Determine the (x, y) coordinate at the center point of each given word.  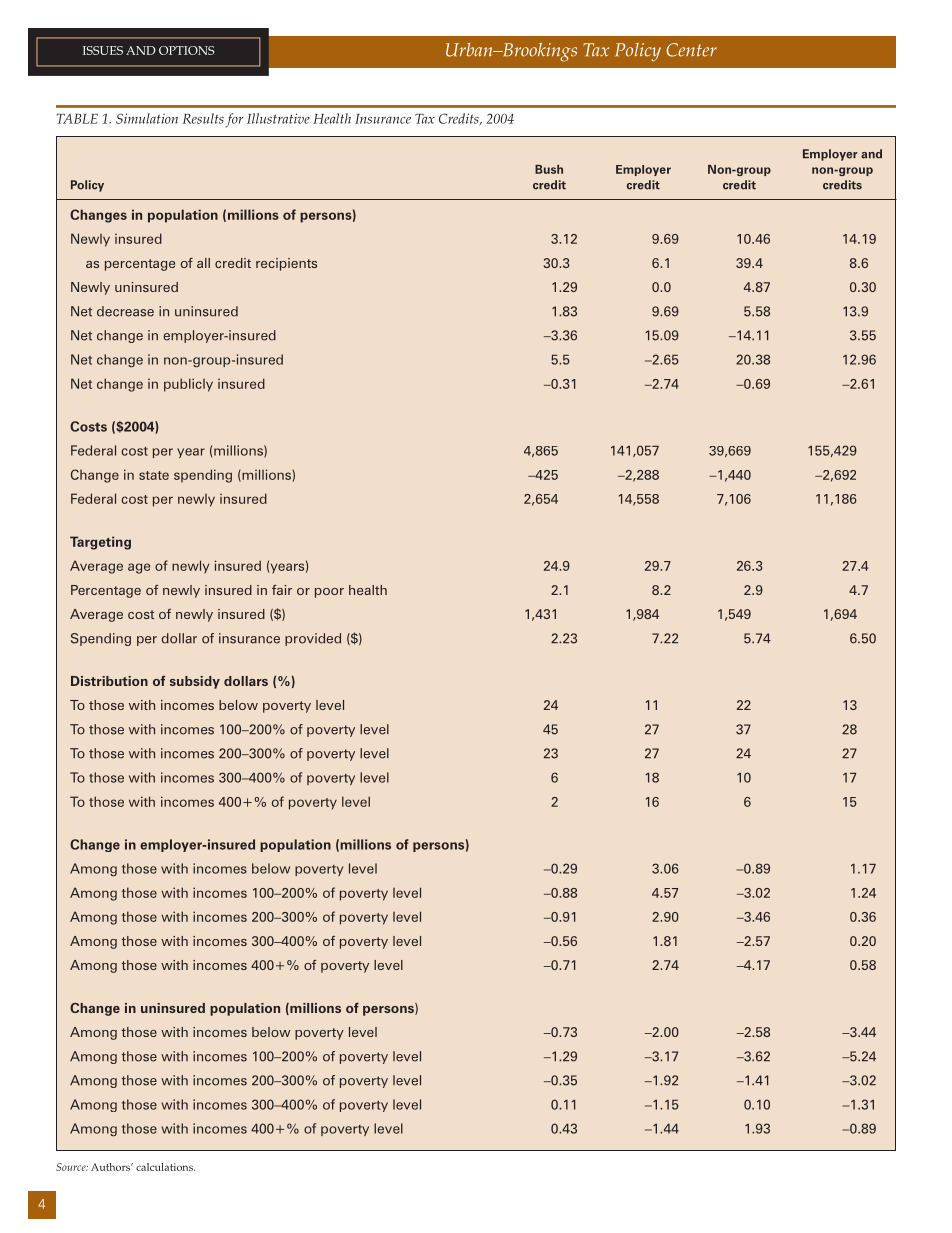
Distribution (109, 681)
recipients (286, 264)
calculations (165, 1167)
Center (691, 50)
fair (282, 590)
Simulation (147, 118)
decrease (125, 311)
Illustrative (278, 118)
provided (313, 639)
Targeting (100, 543)
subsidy (195, 682)
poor (329, 593)
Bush (549, 169)
